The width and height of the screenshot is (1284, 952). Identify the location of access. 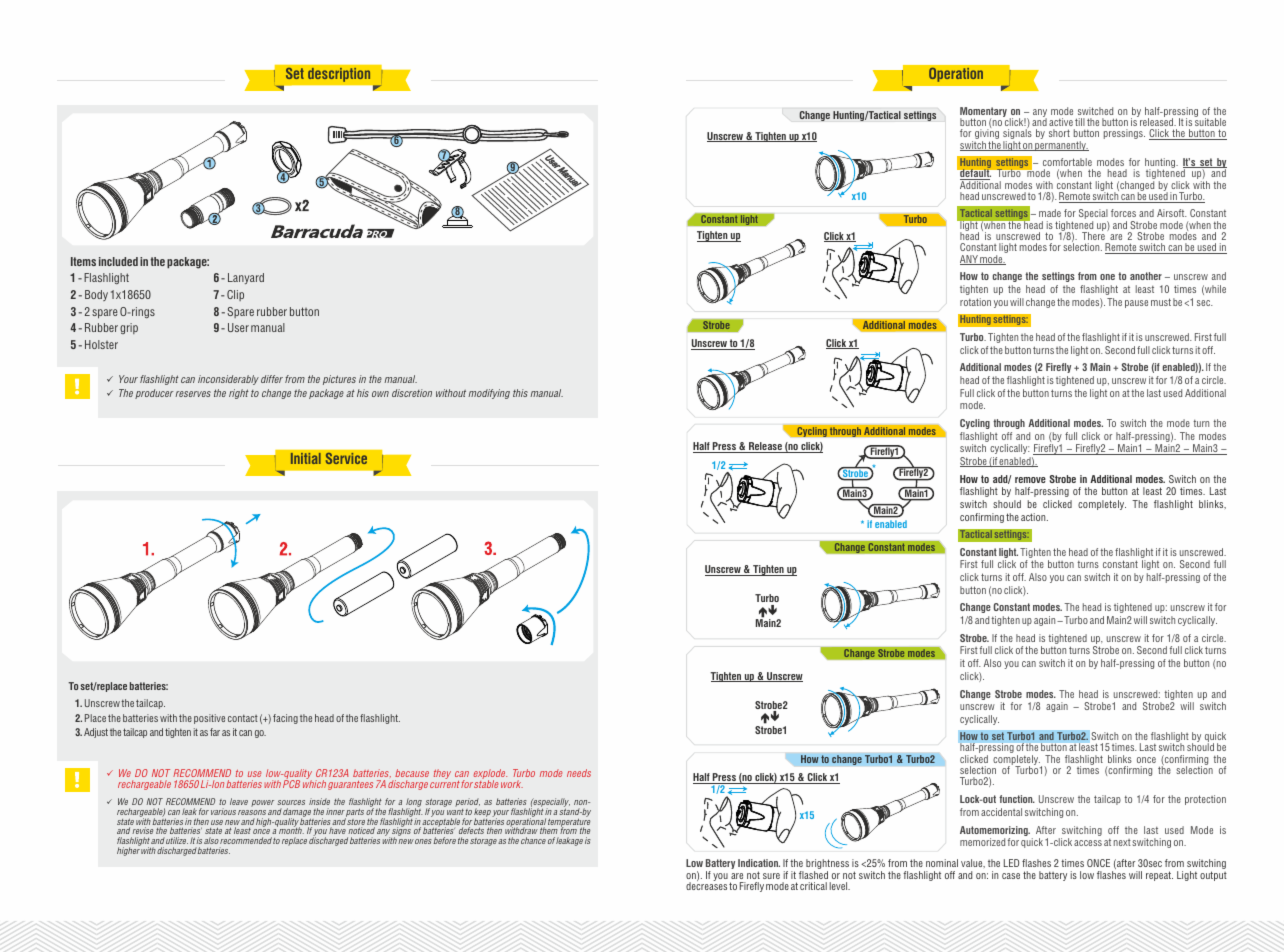
(1088, 843).
